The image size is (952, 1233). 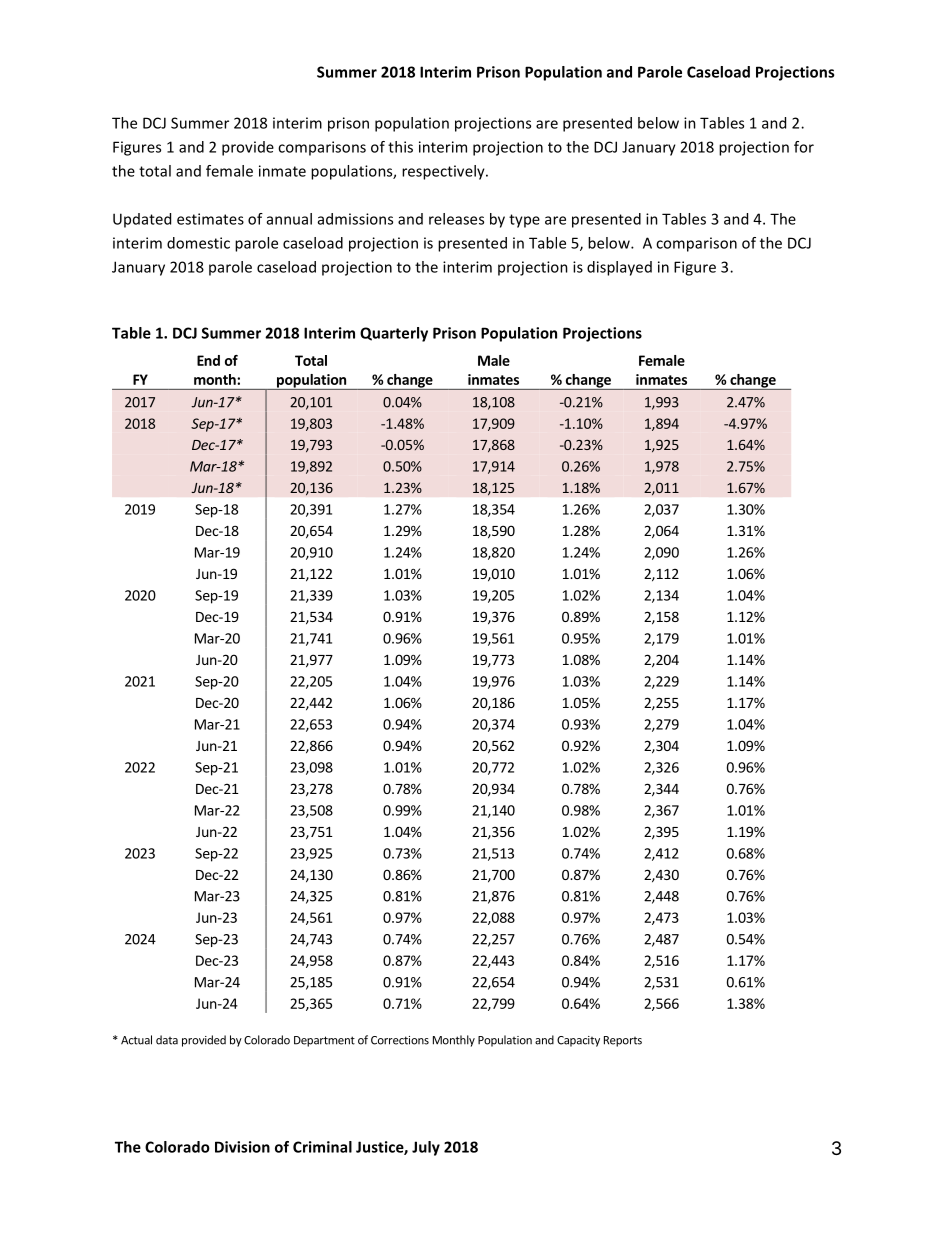 What do you see at coordinates (444, 172) in the screenshot?
I see `respectively` at bounding box center [444, 172].
